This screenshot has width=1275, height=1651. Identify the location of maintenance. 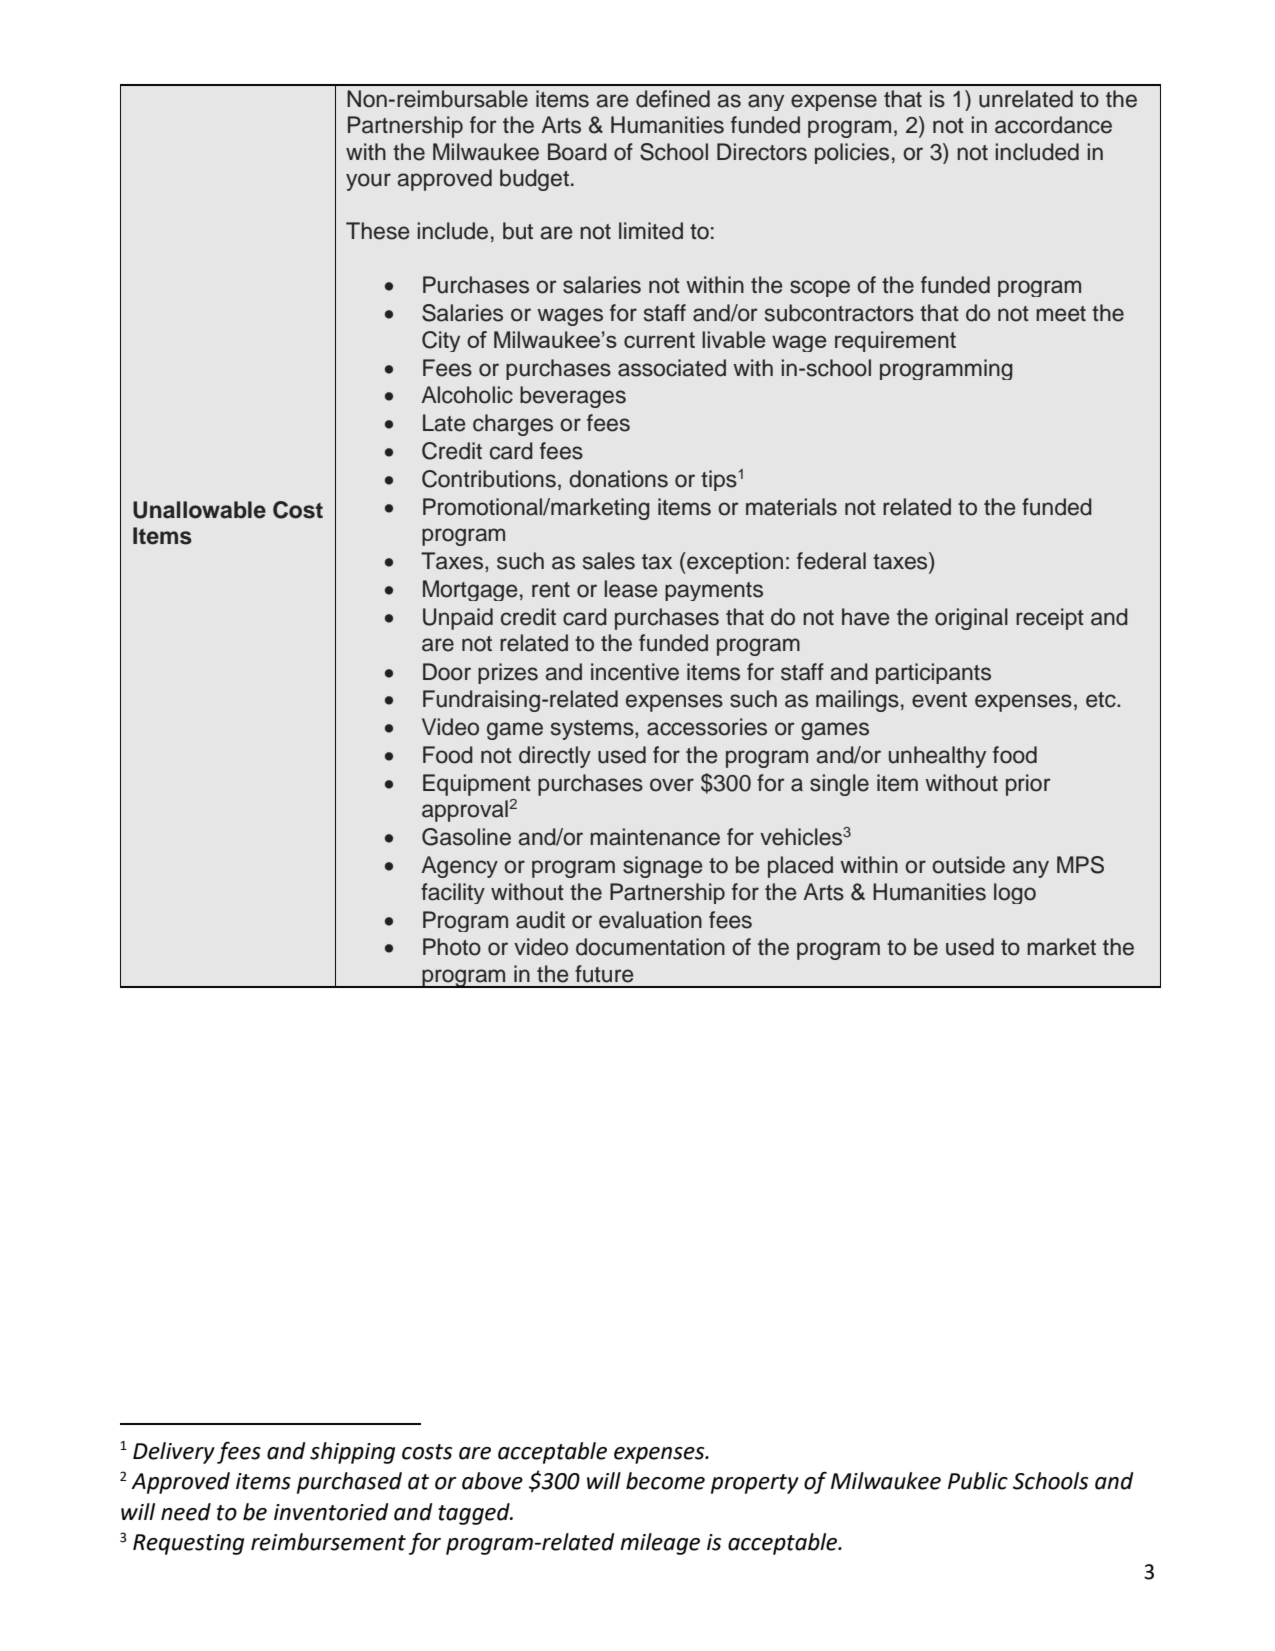
(655, 837).
